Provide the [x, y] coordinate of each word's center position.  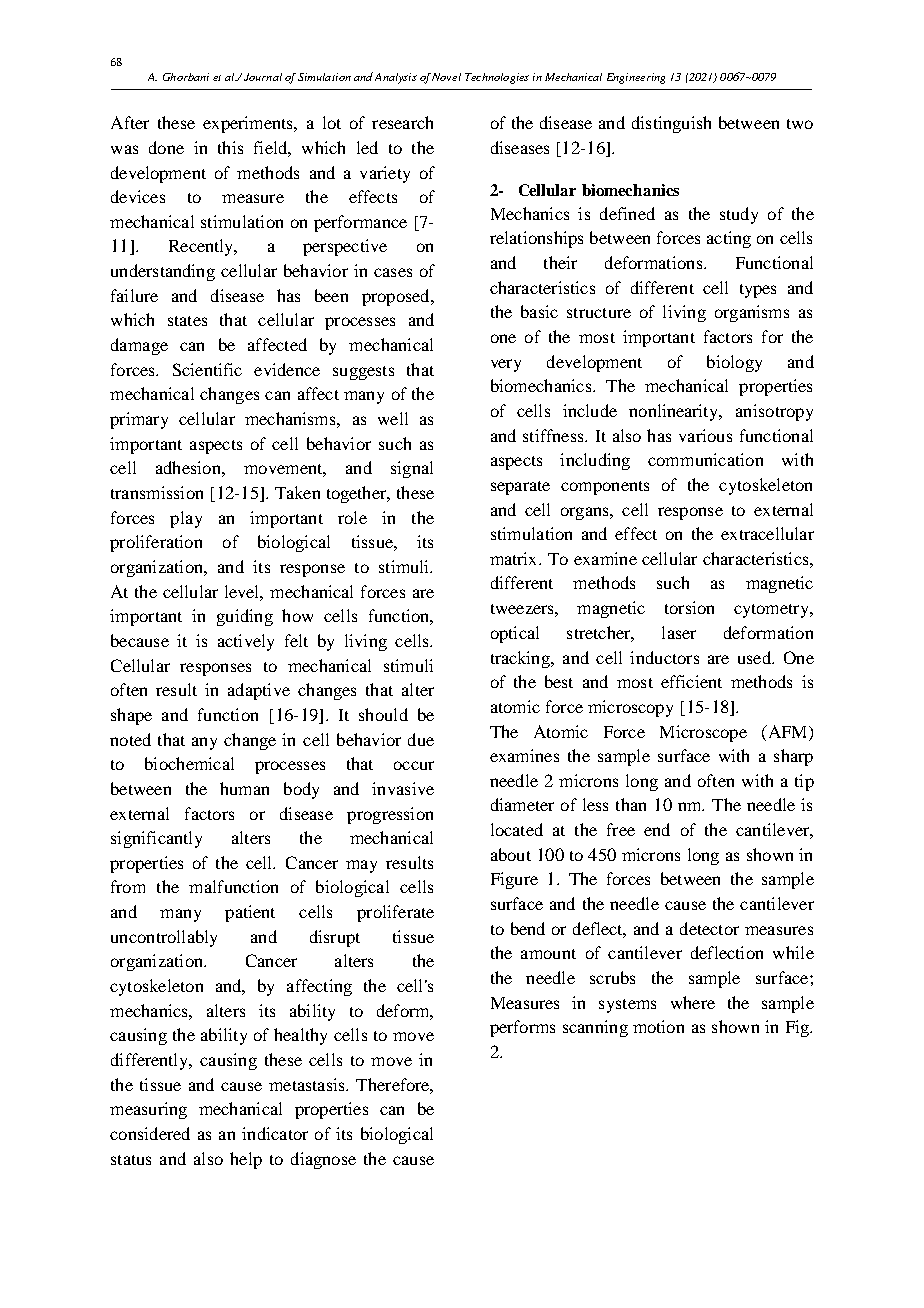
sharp [793, 757]
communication [705, 459]
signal [412, 469]
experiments [249, 124]
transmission [157, 492]
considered [150, 1133]
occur [414, 765]
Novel [446, 77]
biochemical [189, 763]
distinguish [671, 124]
